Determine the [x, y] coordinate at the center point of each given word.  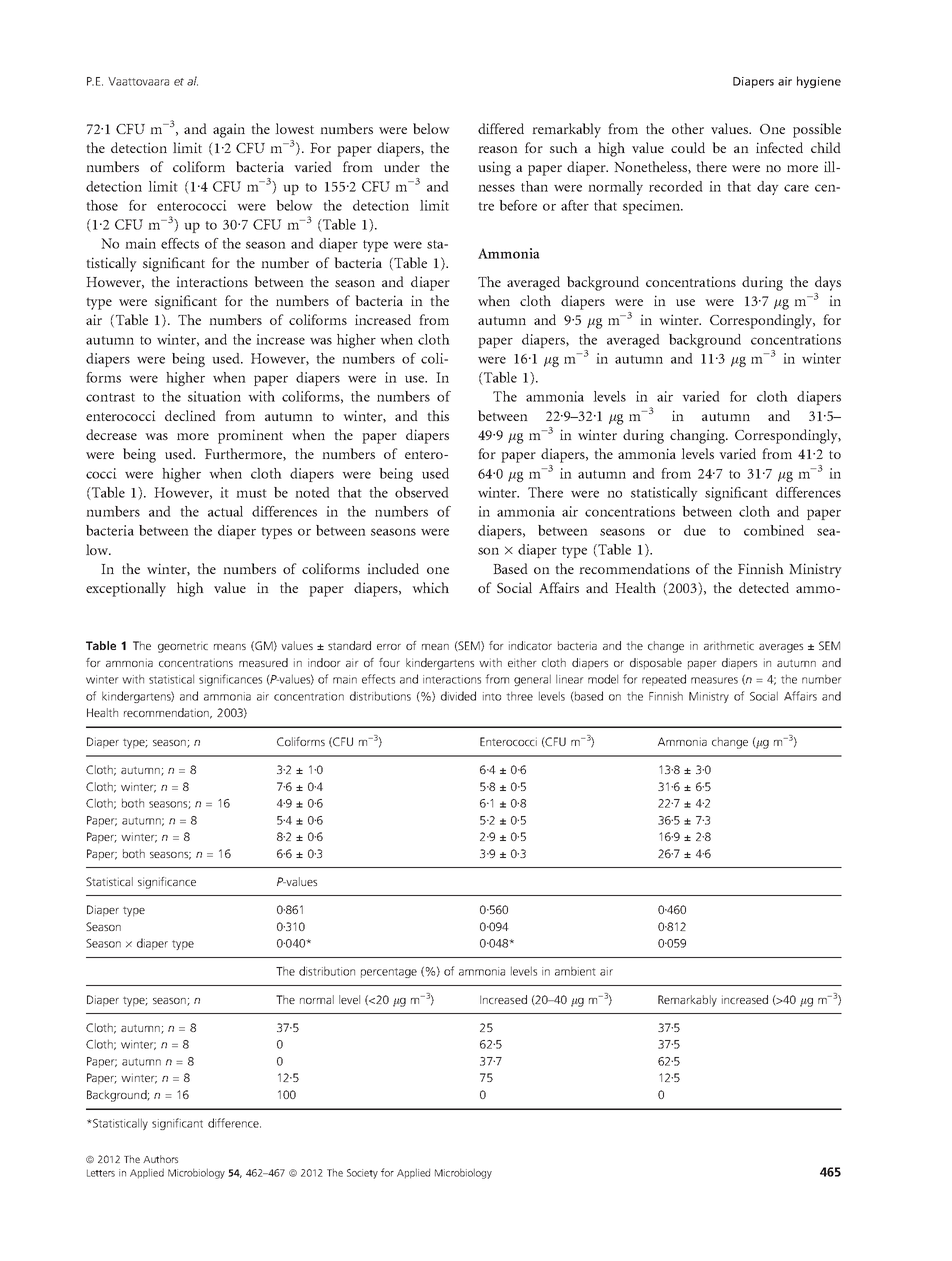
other [688, 128]
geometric [183, 647]
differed [501, 128]
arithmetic [729, 645]
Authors [160, 1159]
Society [362, 1174]
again [229, 130]
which [430, 587]
